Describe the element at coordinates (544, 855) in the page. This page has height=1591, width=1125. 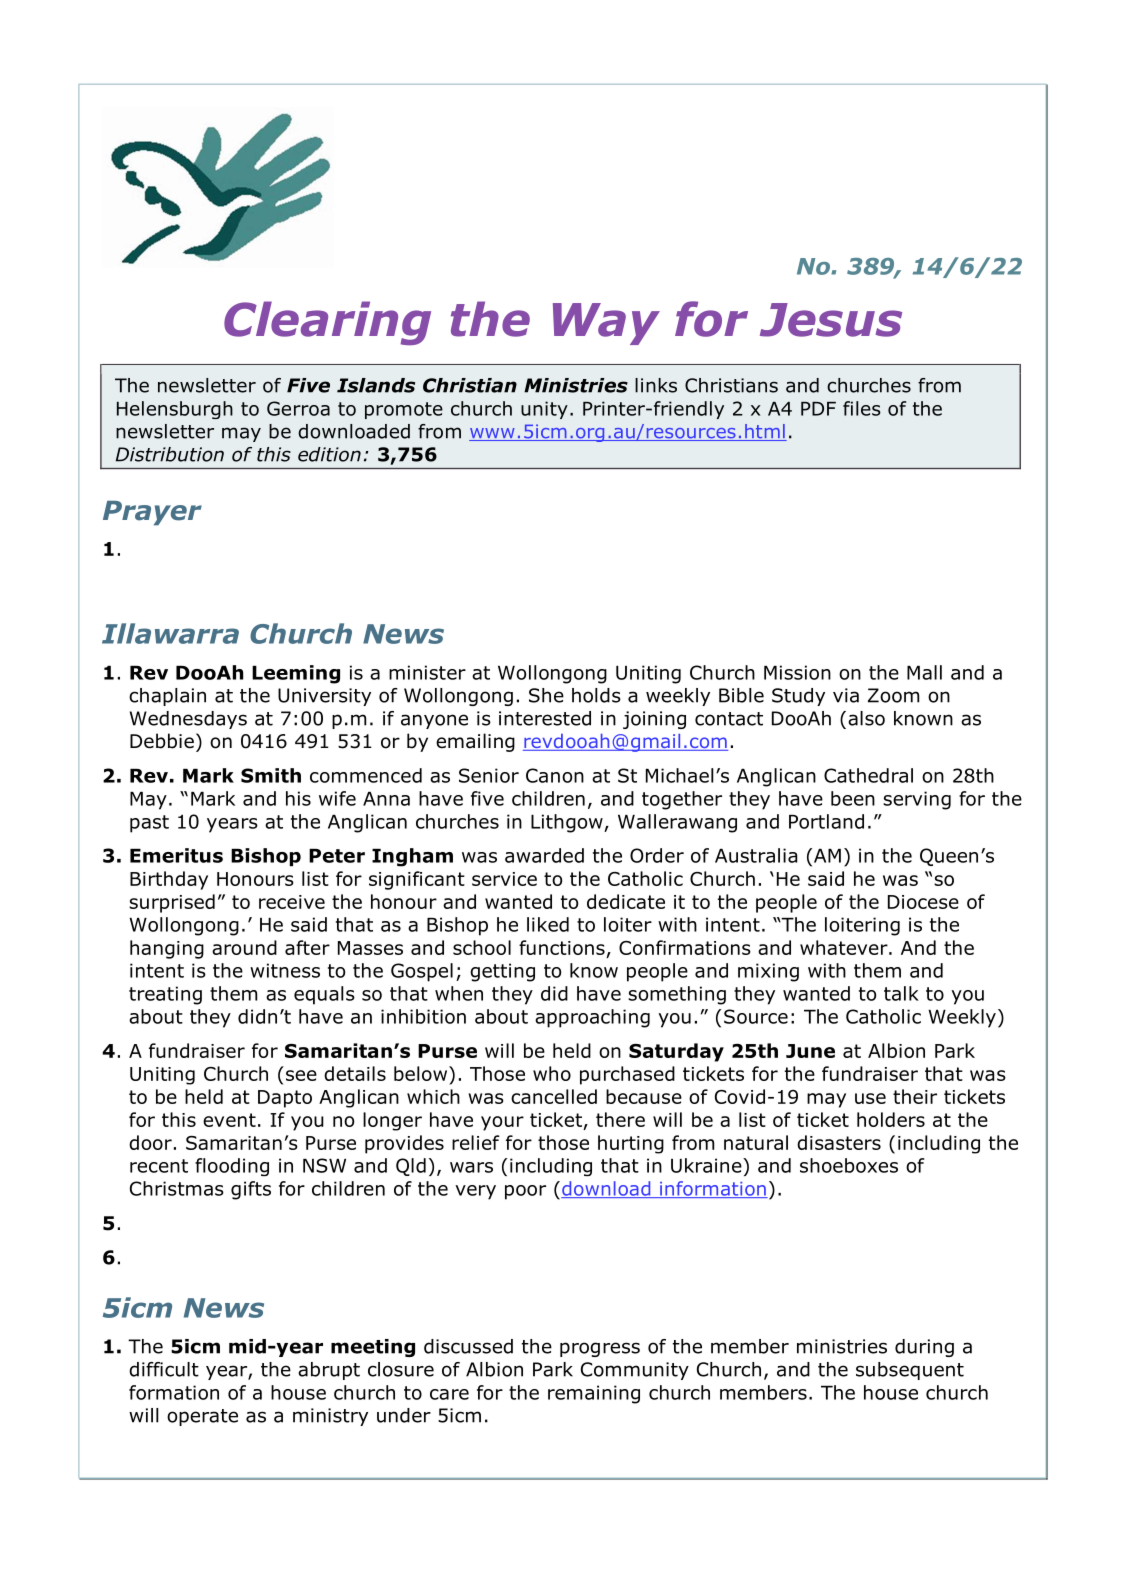
I see `awarded` at that location.
